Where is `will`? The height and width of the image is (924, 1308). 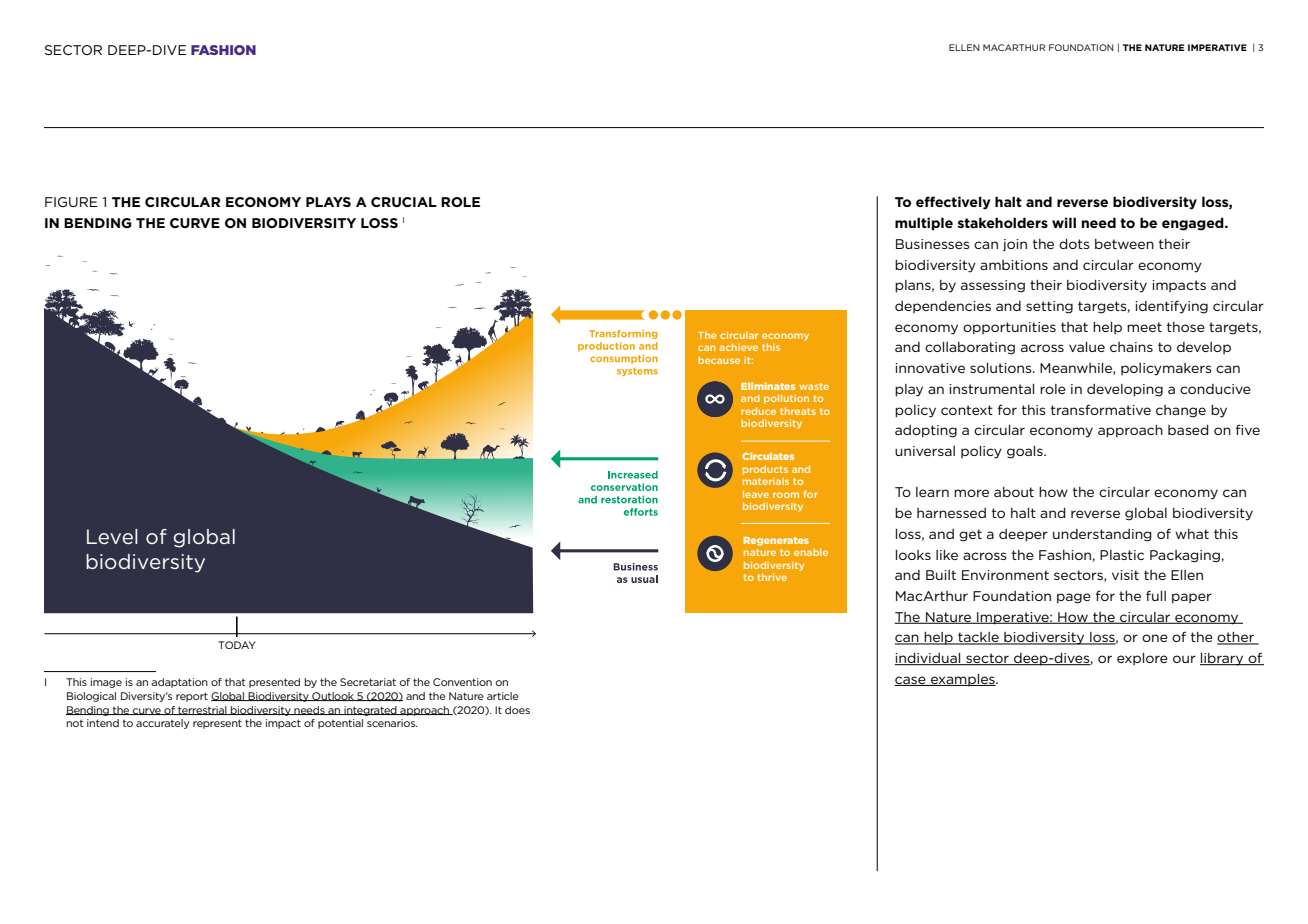
will is located at coordinates (1064, 222).
